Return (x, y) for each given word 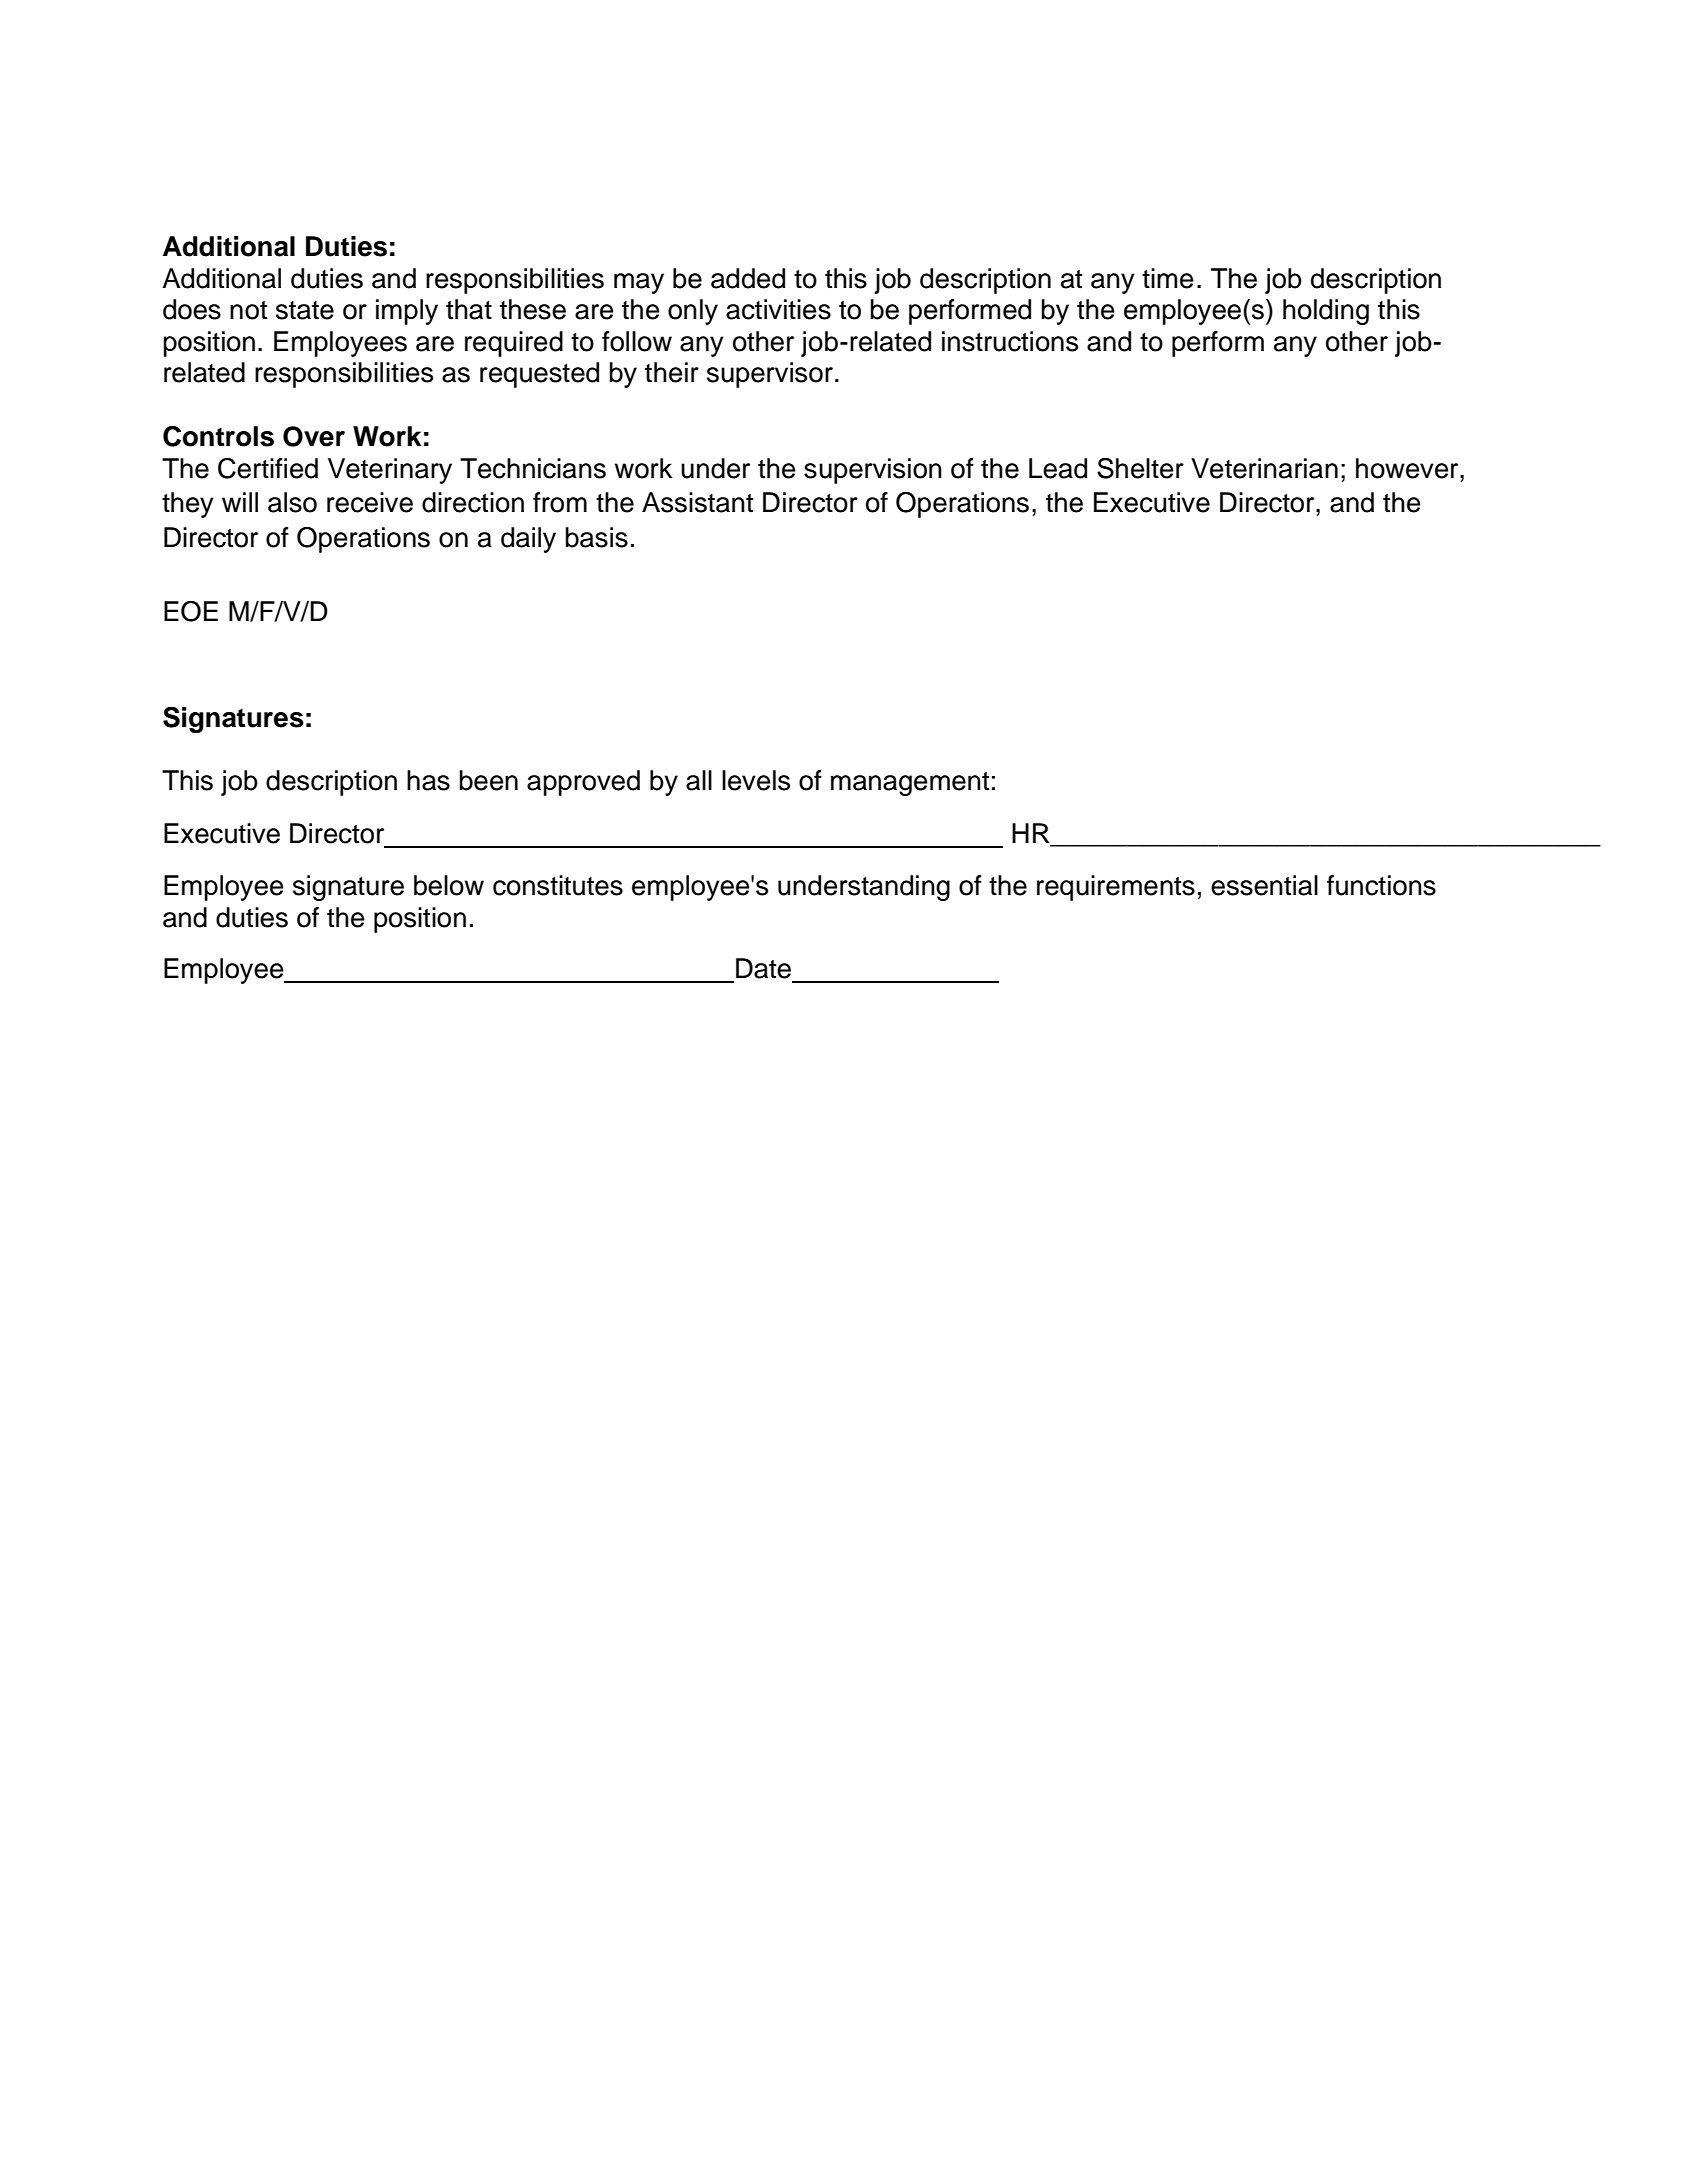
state (305, 310)
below (449, 885)
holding (1326, 312)
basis (596, 537)
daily (528, 540)
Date (763, 968)
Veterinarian (1264, 468)
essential (1264, 885)
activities (778, 309)
